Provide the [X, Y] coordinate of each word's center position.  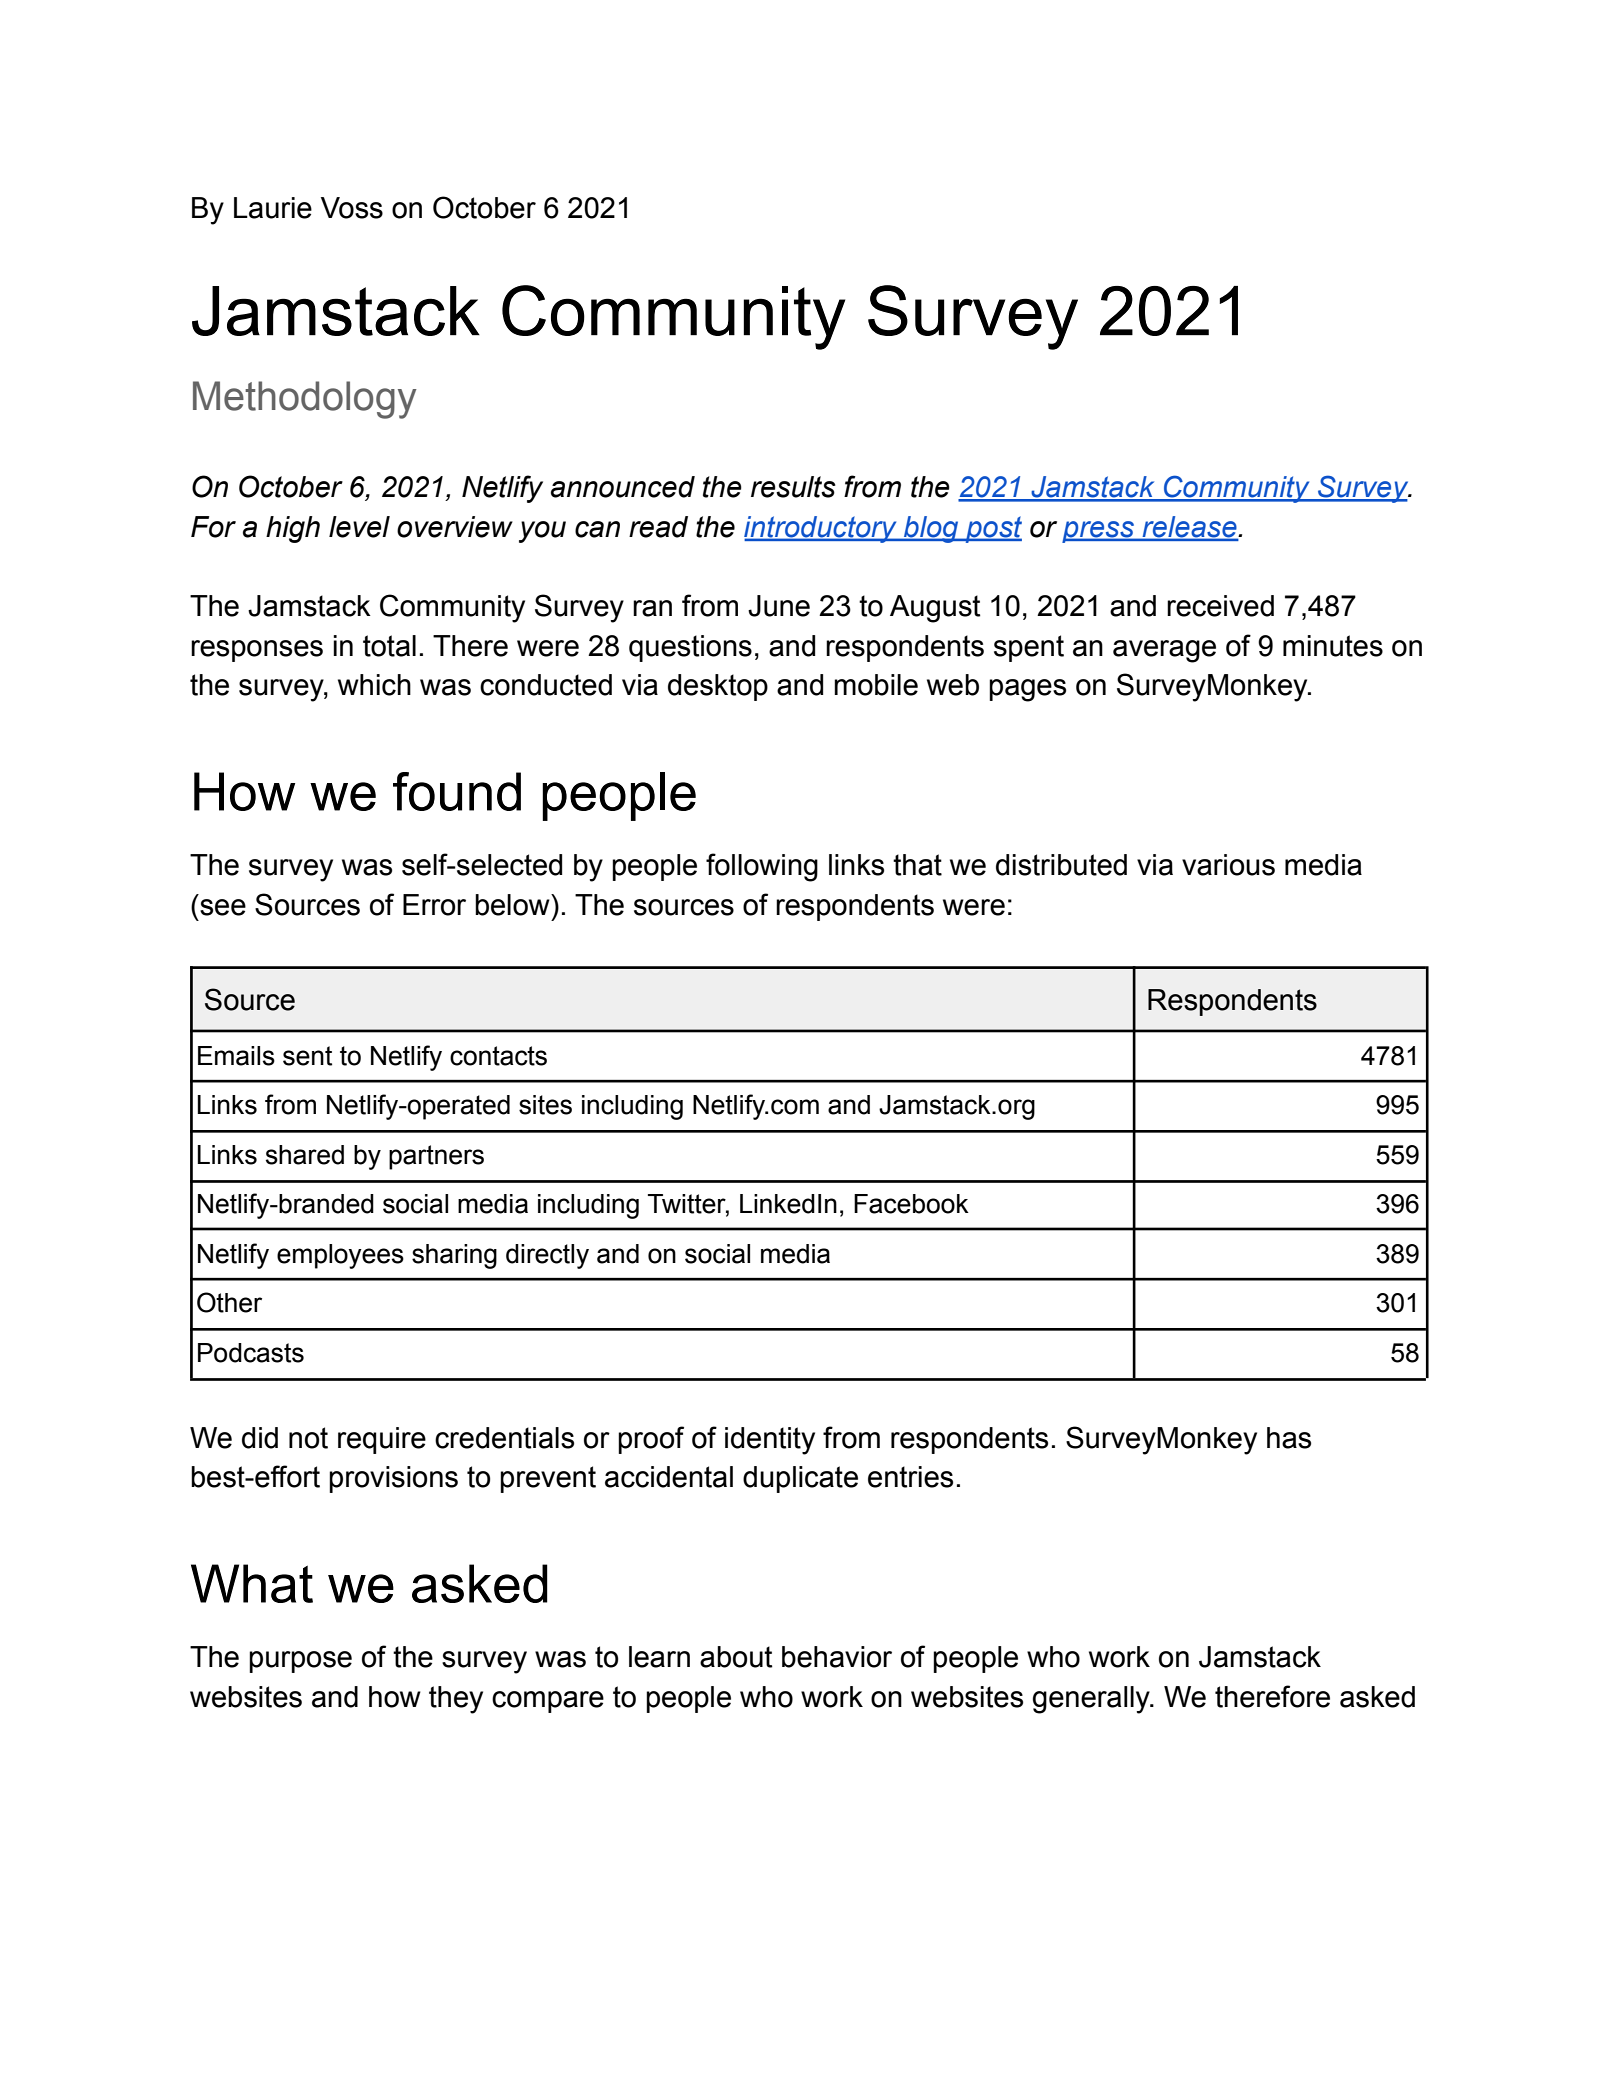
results [793, 487]
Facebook [911, 1204]
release [1189, 528]
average [1164, 651]
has [1289, 1438]
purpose [300, 1662]
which [374, 685]
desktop [718, 687]
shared [305, 1155]
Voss [352, 208]
